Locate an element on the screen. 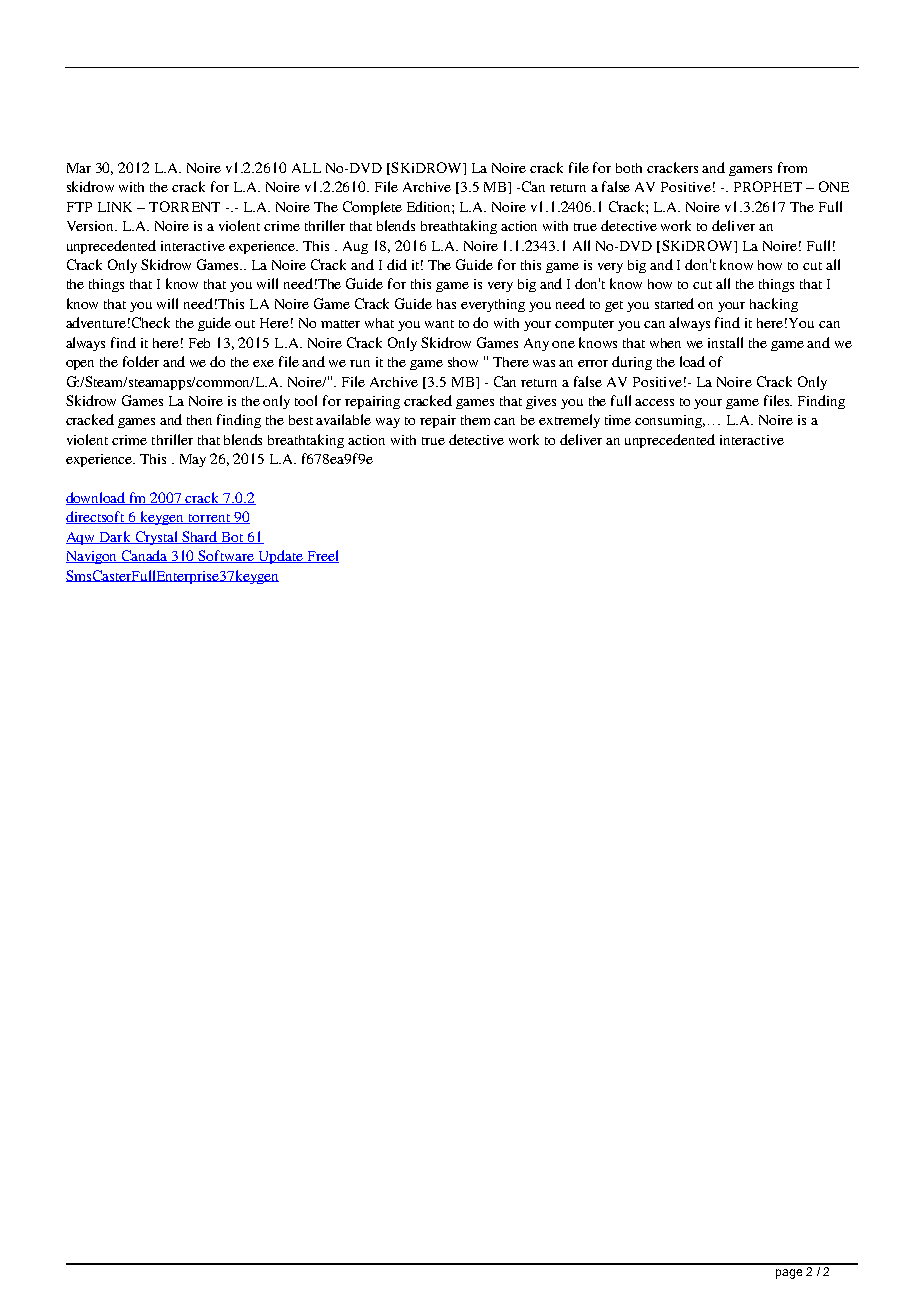 This screenshot has width=924, height=1308. access is located at coordinates (654, 402).
